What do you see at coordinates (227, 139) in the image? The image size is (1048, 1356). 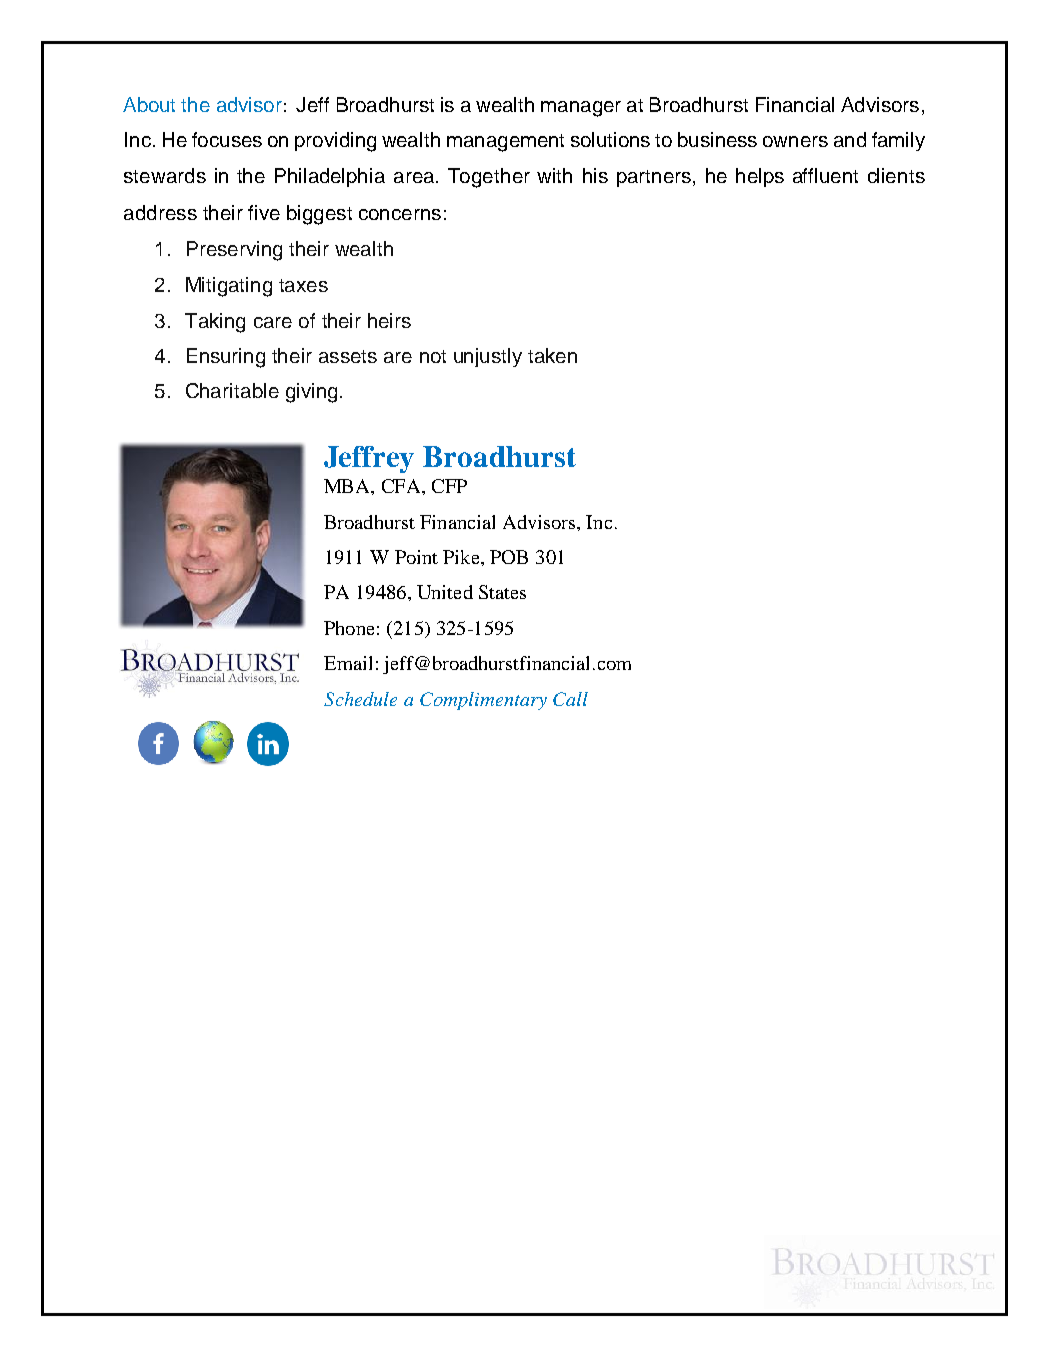 I see `focuses` at bounding box center [227, 139].
